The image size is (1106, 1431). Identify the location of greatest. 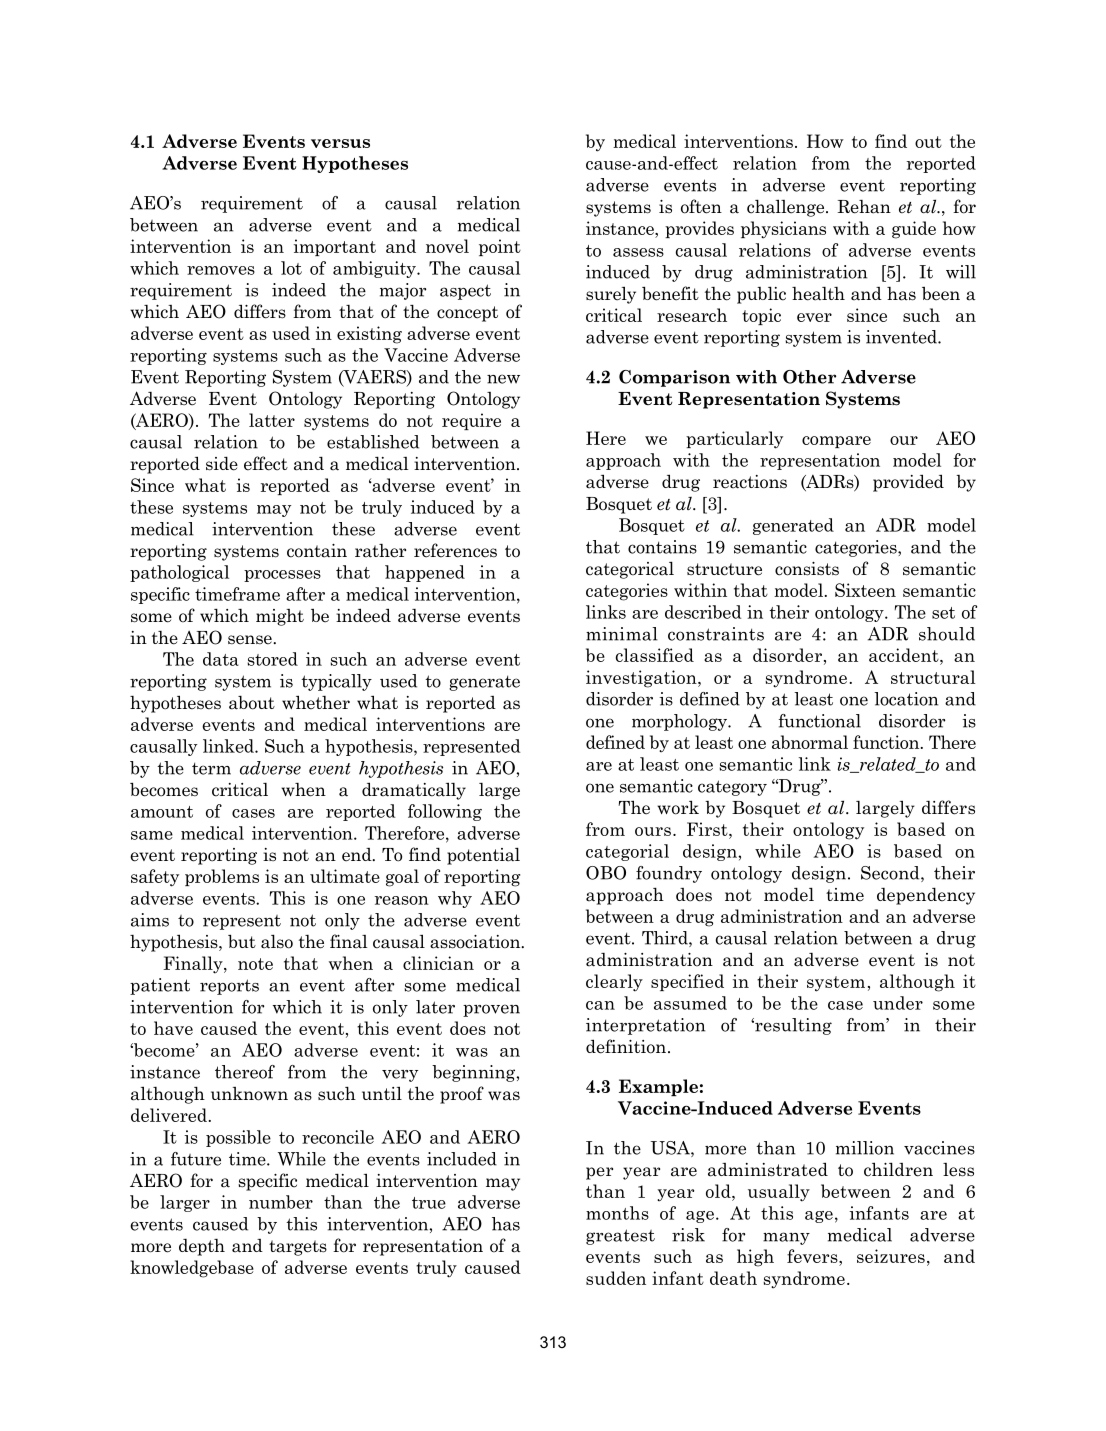
(620, 1237).
